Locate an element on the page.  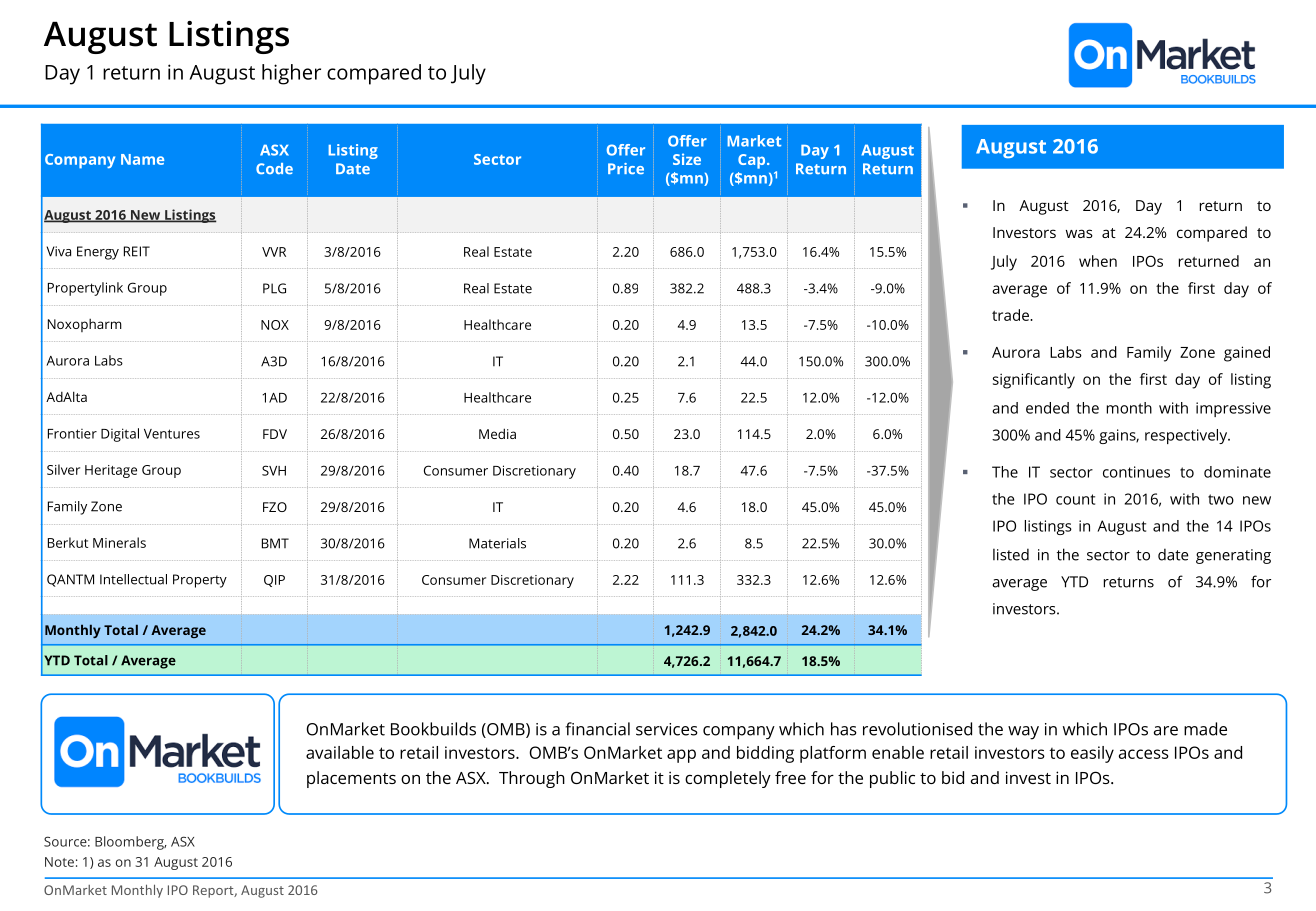
Note is located at coordinates (59, 862).
